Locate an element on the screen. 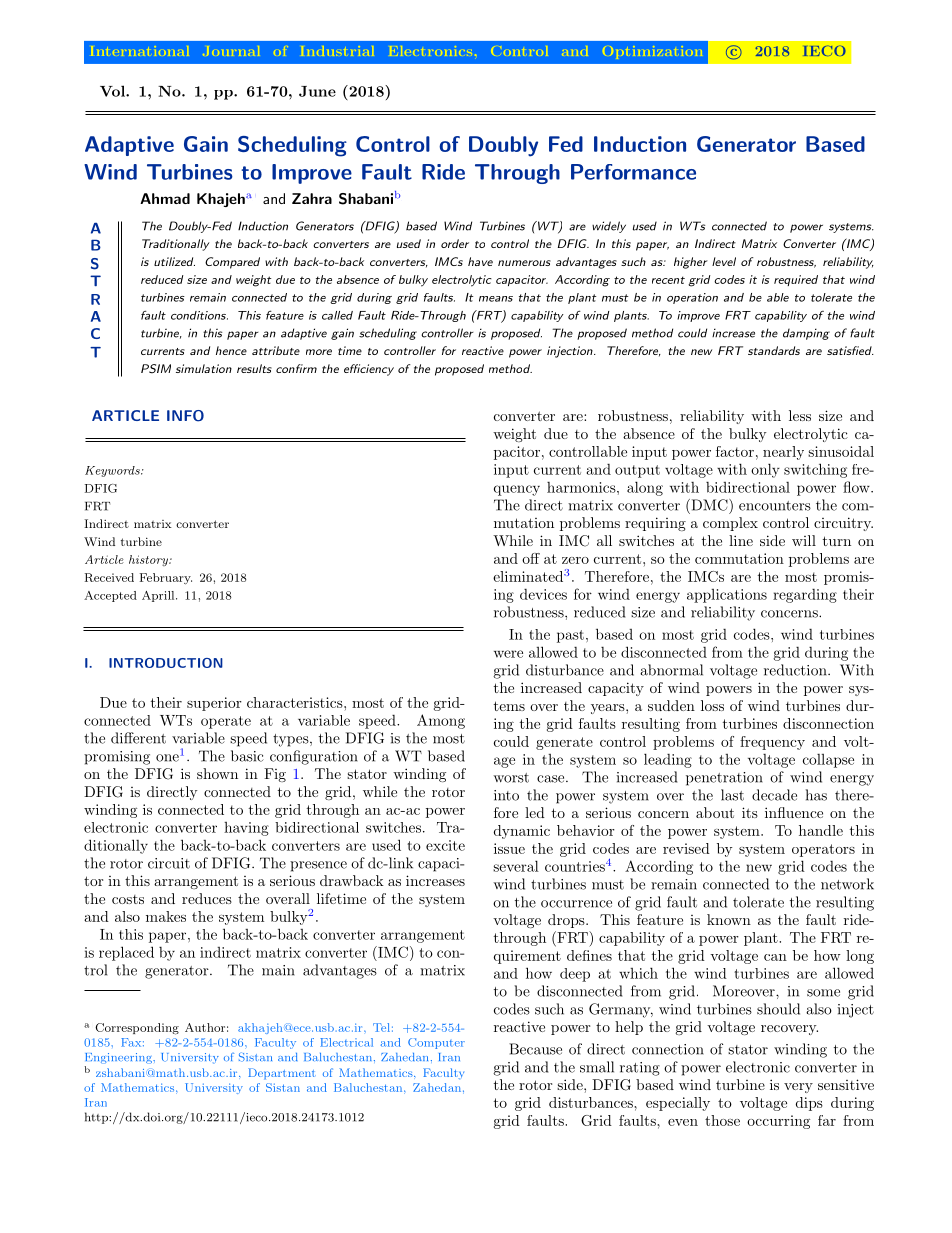  level is located at coordinates (724, 261).
